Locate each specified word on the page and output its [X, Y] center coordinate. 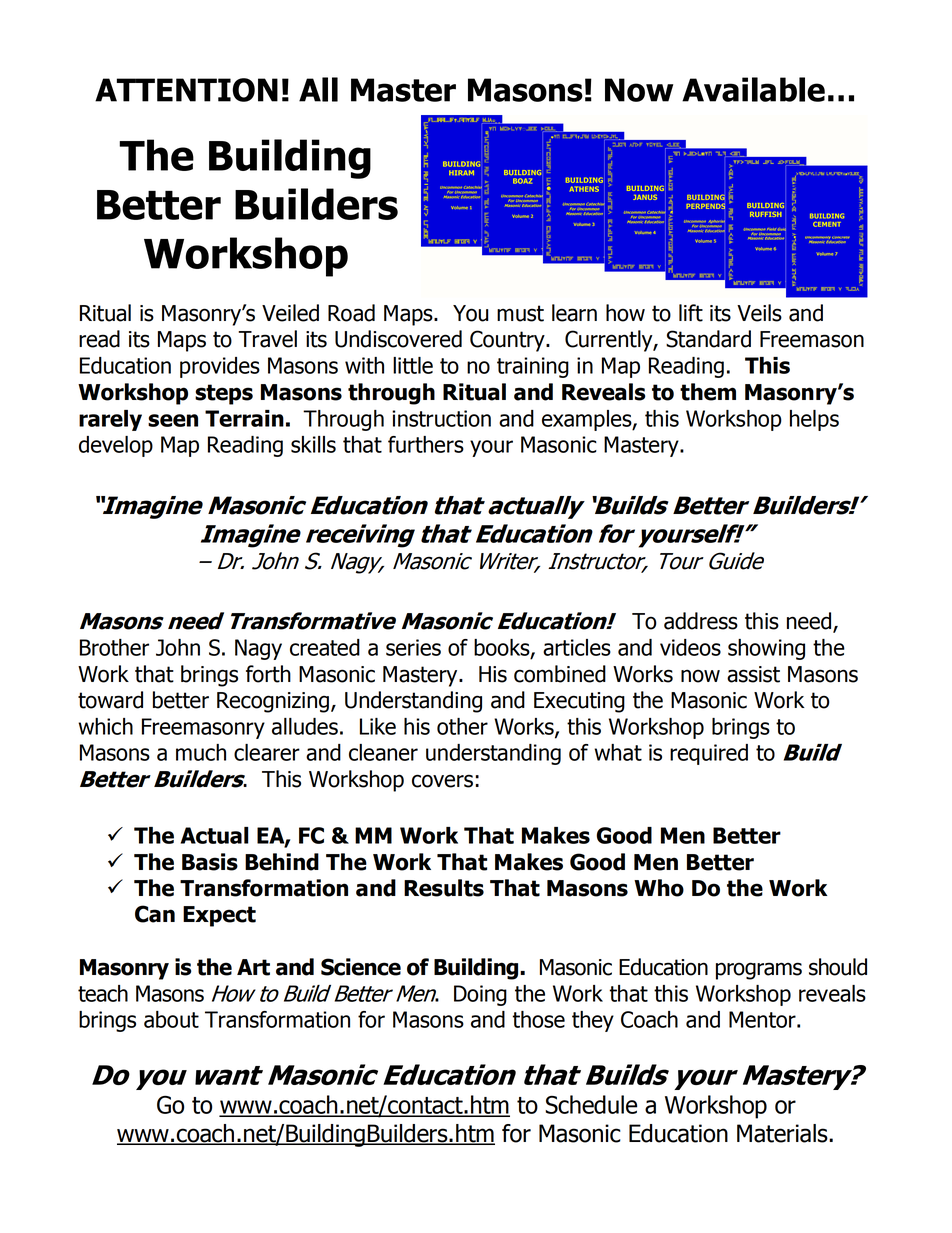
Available [753, 89]
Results [444, 888]
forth [268, 674]
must [520, 313]
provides [220, 367]
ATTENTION [186, 90]
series [413, 647]
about [171, 1019]
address [701, 621]
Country [508, 341]
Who [659, 888]
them [708, 392]
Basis [210, 862]
